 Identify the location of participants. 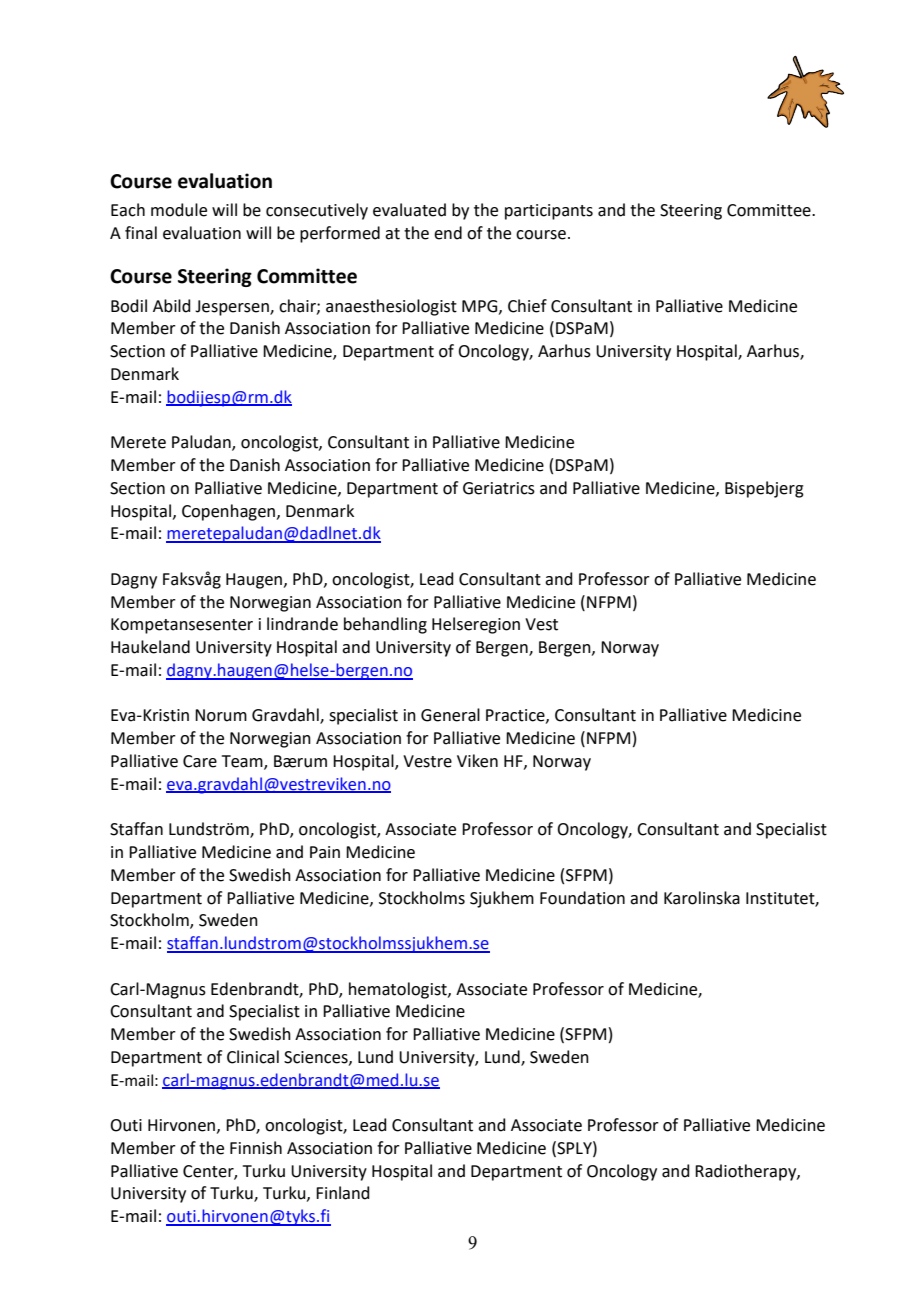
(549, 212).
